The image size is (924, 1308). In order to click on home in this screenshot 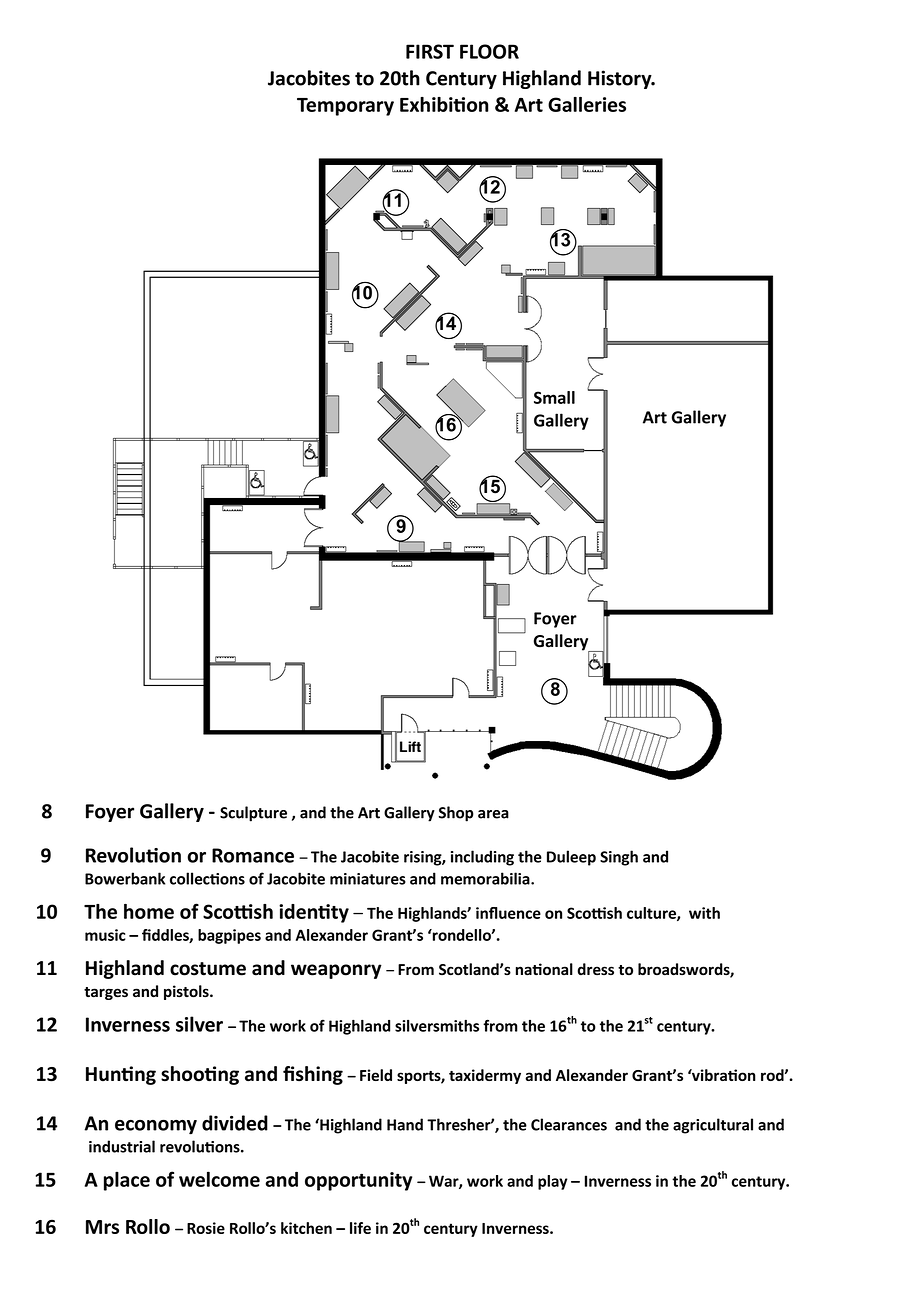, I will do `click(149, 911)`.
